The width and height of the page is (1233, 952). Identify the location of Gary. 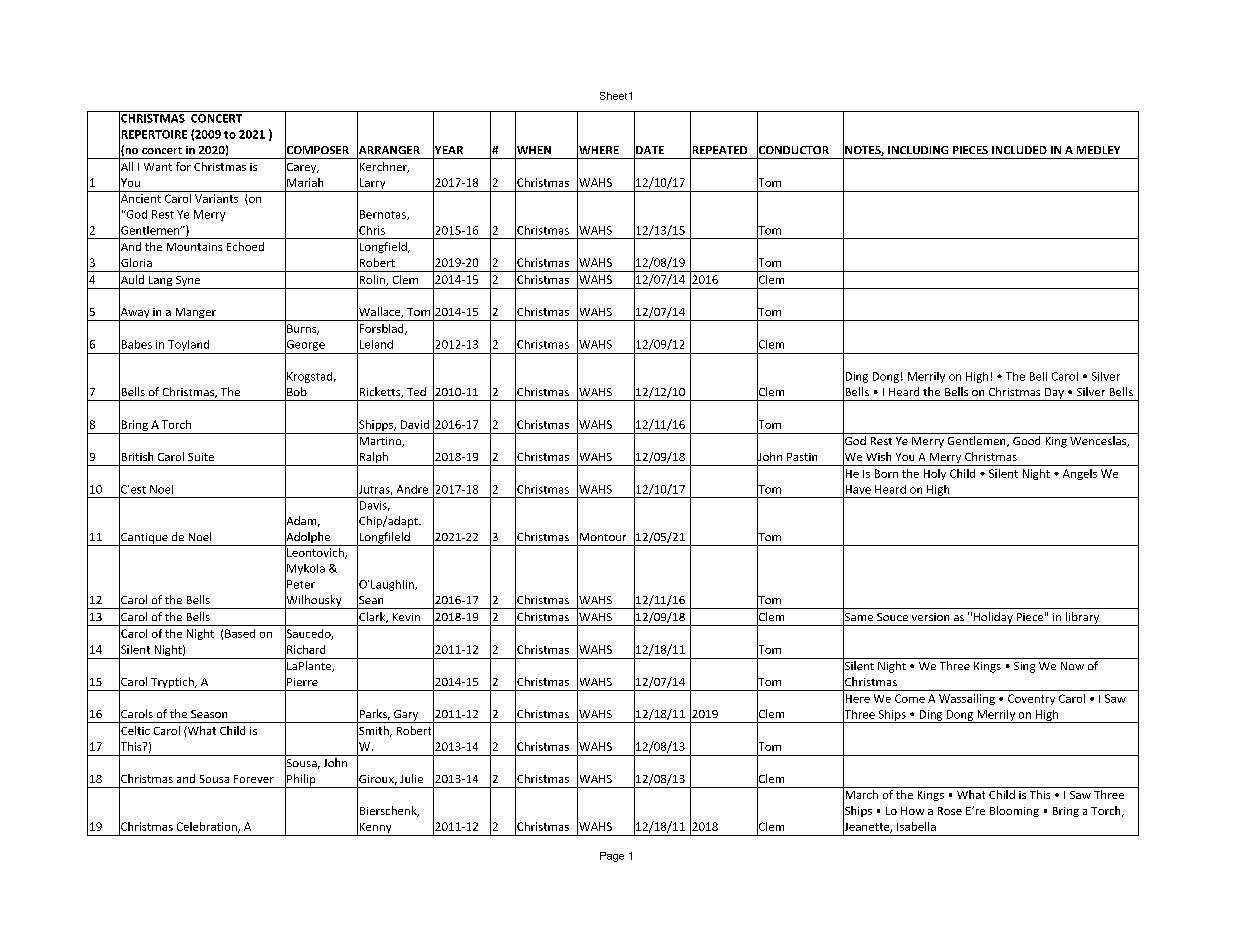
(406, 716).
